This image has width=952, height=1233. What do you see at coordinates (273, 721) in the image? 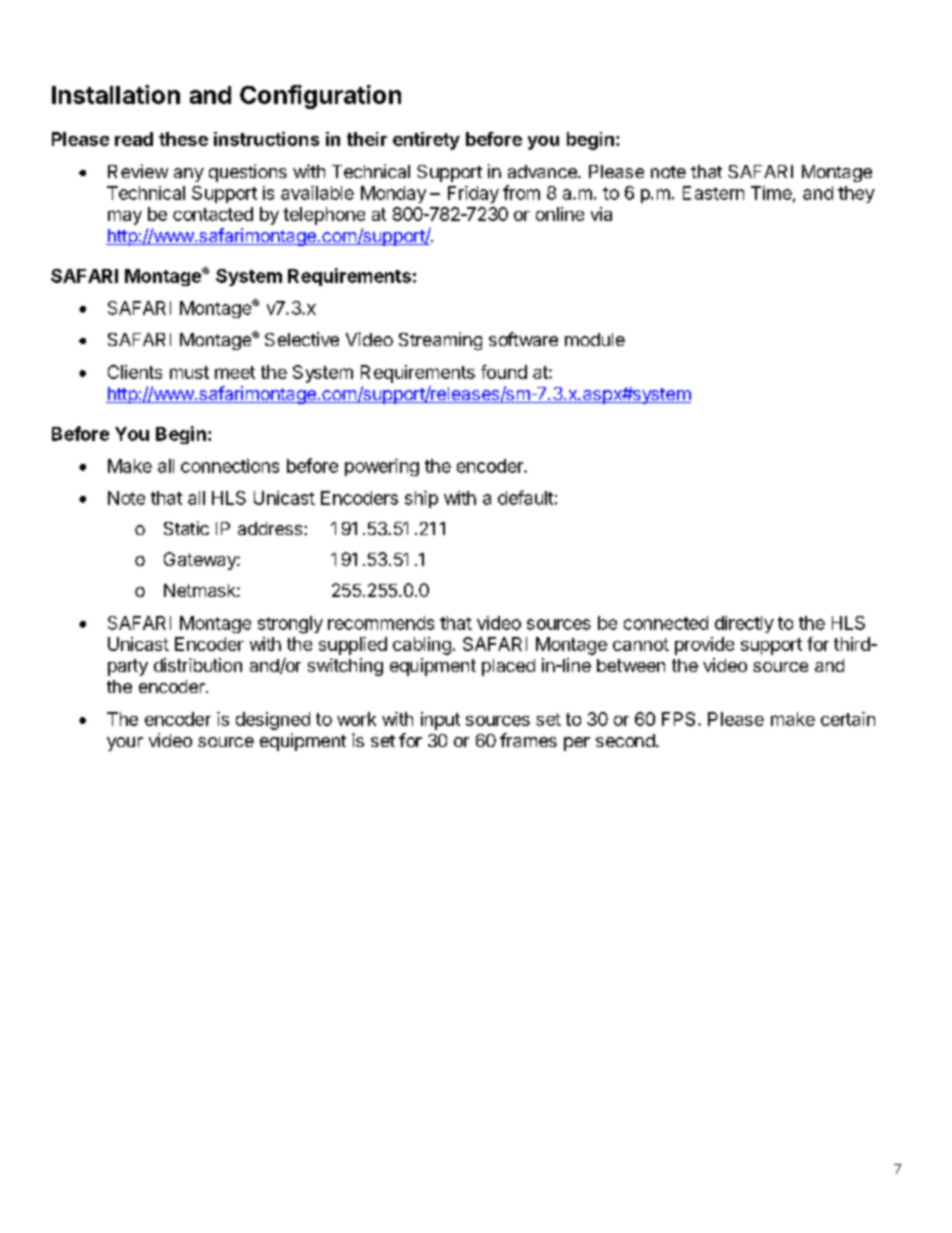
I see `designed` at bounding box center [273, 721].
